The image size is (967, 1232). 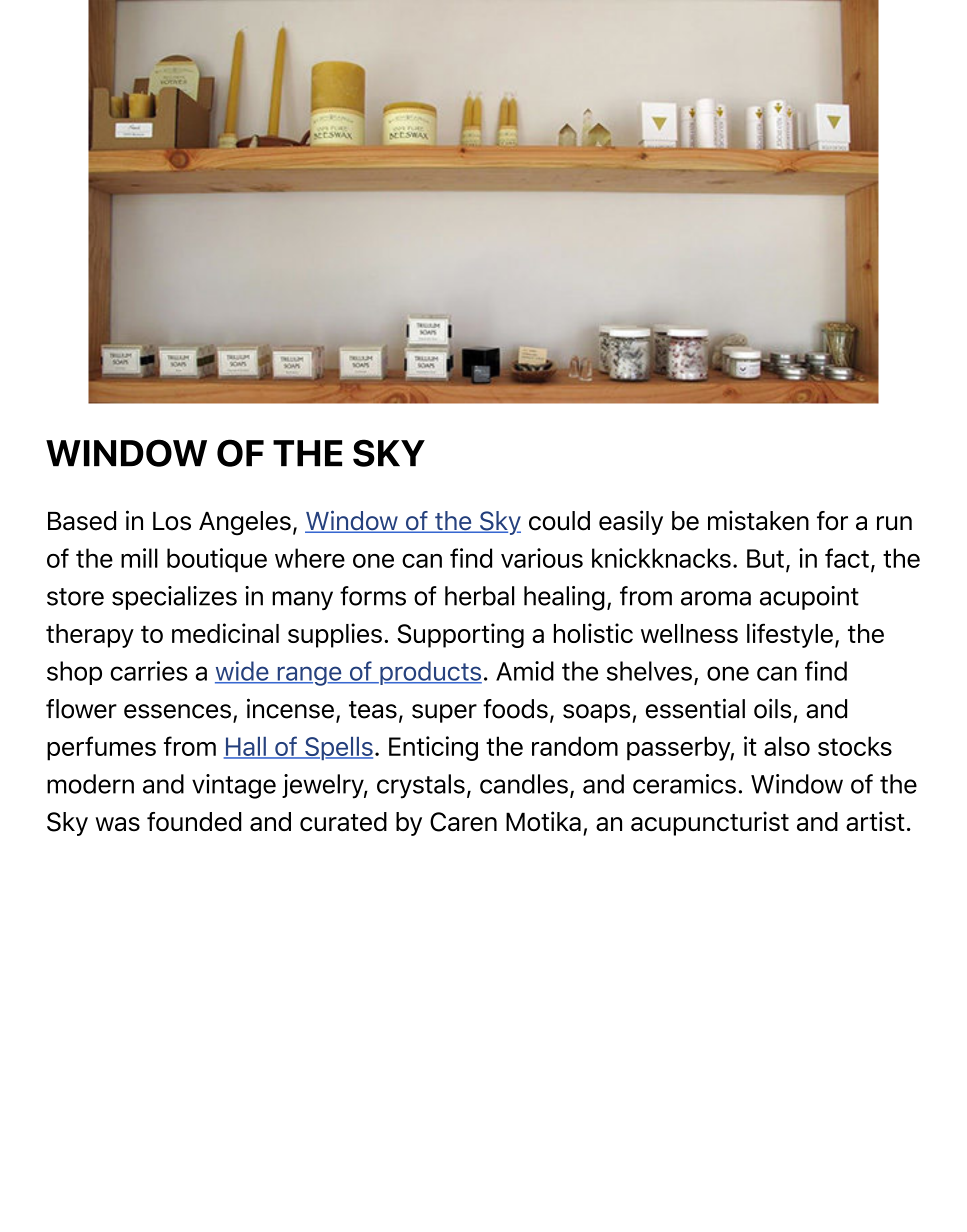 What do you see at coordinates (460, 635) in the image?
I see `Supporting` at bounding box center [460, 635].
